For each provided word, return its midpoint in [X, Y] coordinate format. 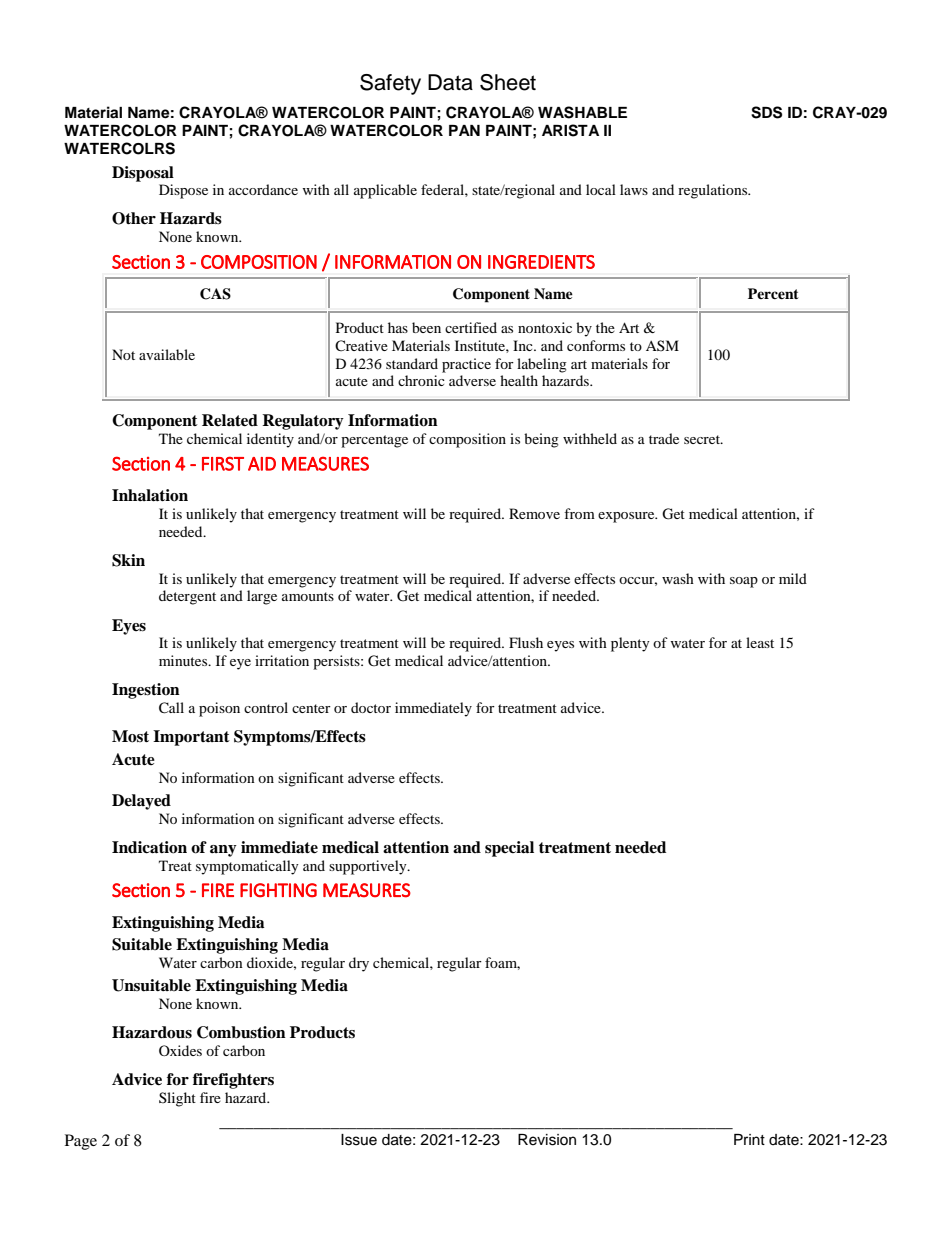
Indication [149, 847]
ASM [662, 345]
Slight [177, 1099]
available [167, 354]
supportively [369, 867]
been [426, 327]
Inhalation [150, 495]
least [760, 642]
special [509, 849]
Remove [534, 513]
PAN [464, 130]
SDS [766, 112]
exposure [627, 517]
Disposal [143, 174]
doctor [371, 707]
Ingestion [146, 691]
